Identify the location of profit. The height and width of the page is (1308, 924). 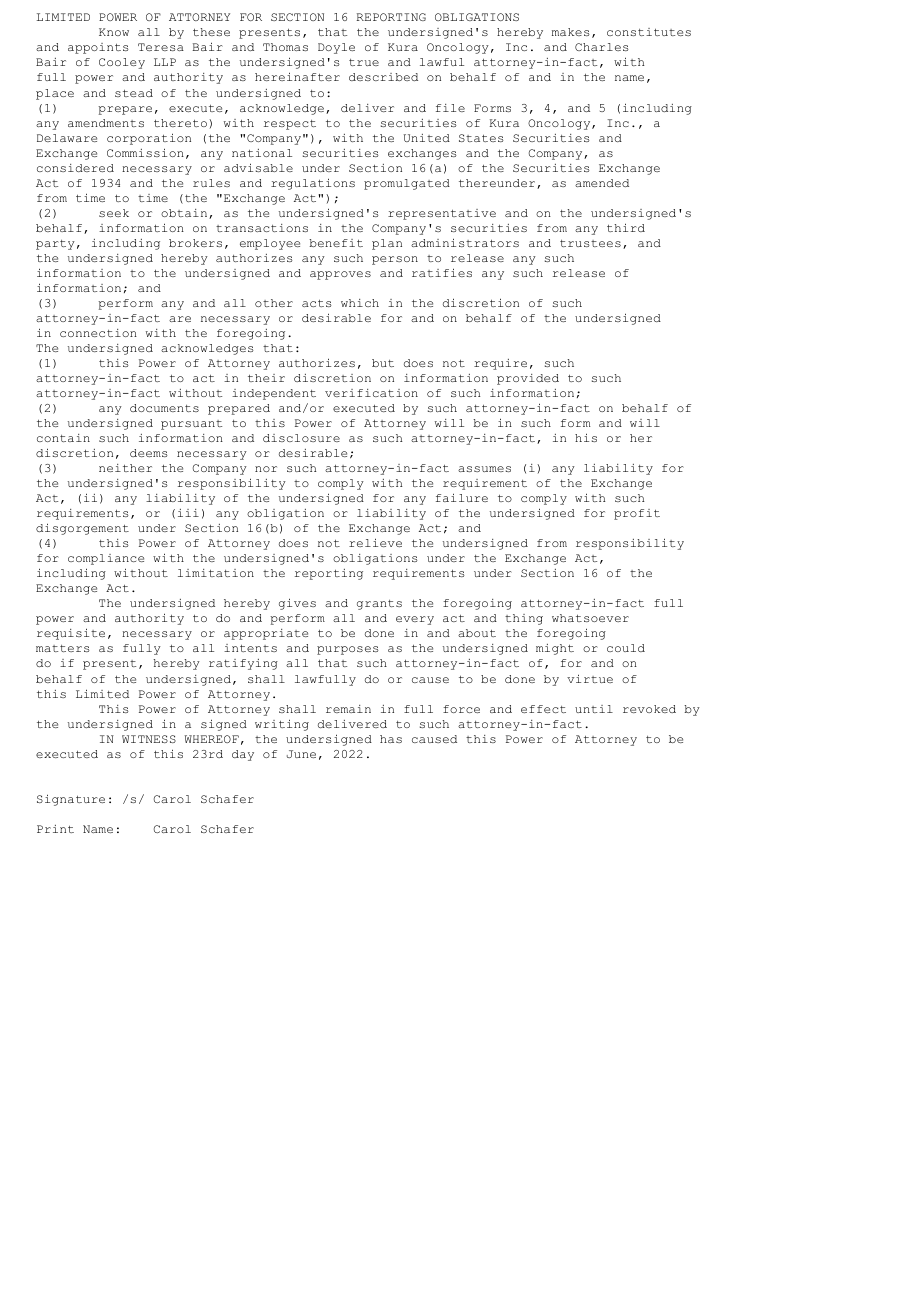
(637, 514).
